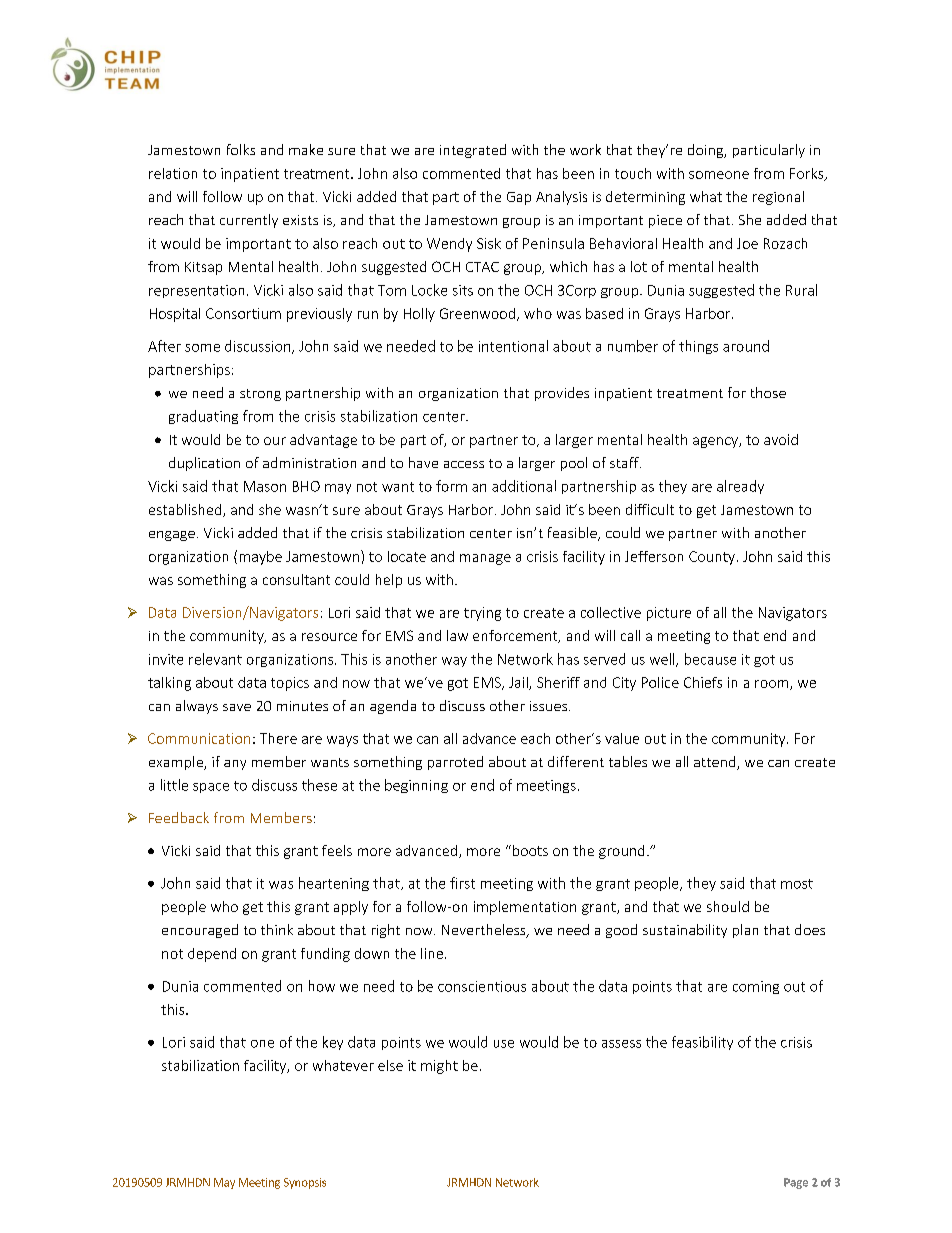 The image size is (952, 1233). I want to click on Gap, so click(519, 198).
